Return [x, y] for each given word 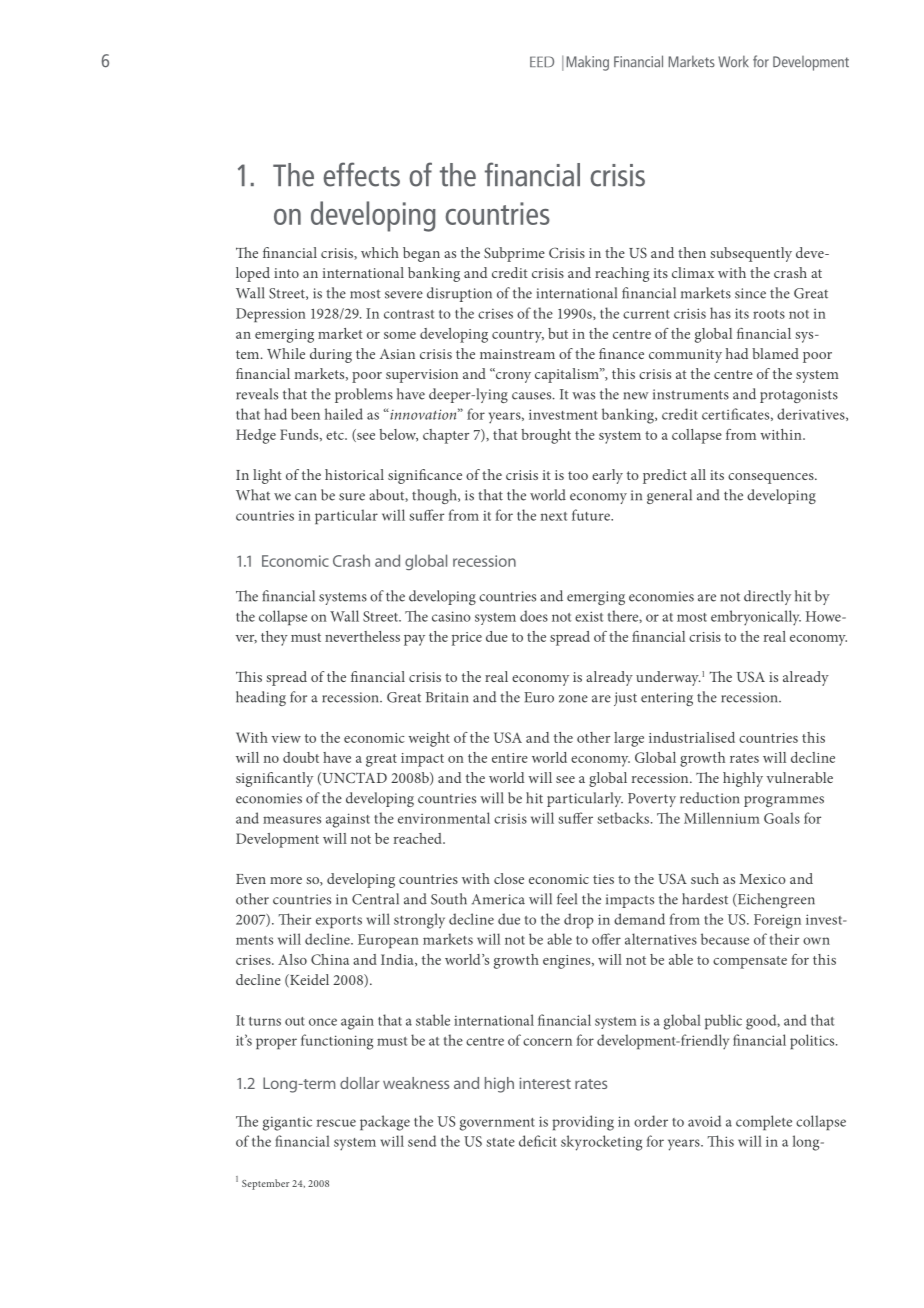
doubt [301, 757]
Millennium [722, 818]
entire [510, 758]
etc [336, 435]
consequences [772, 478]
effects [361, 174]
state [501, 1142]
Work [733, 61]
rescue [336, 1123]
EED [542, 61]
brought [546, 436]
